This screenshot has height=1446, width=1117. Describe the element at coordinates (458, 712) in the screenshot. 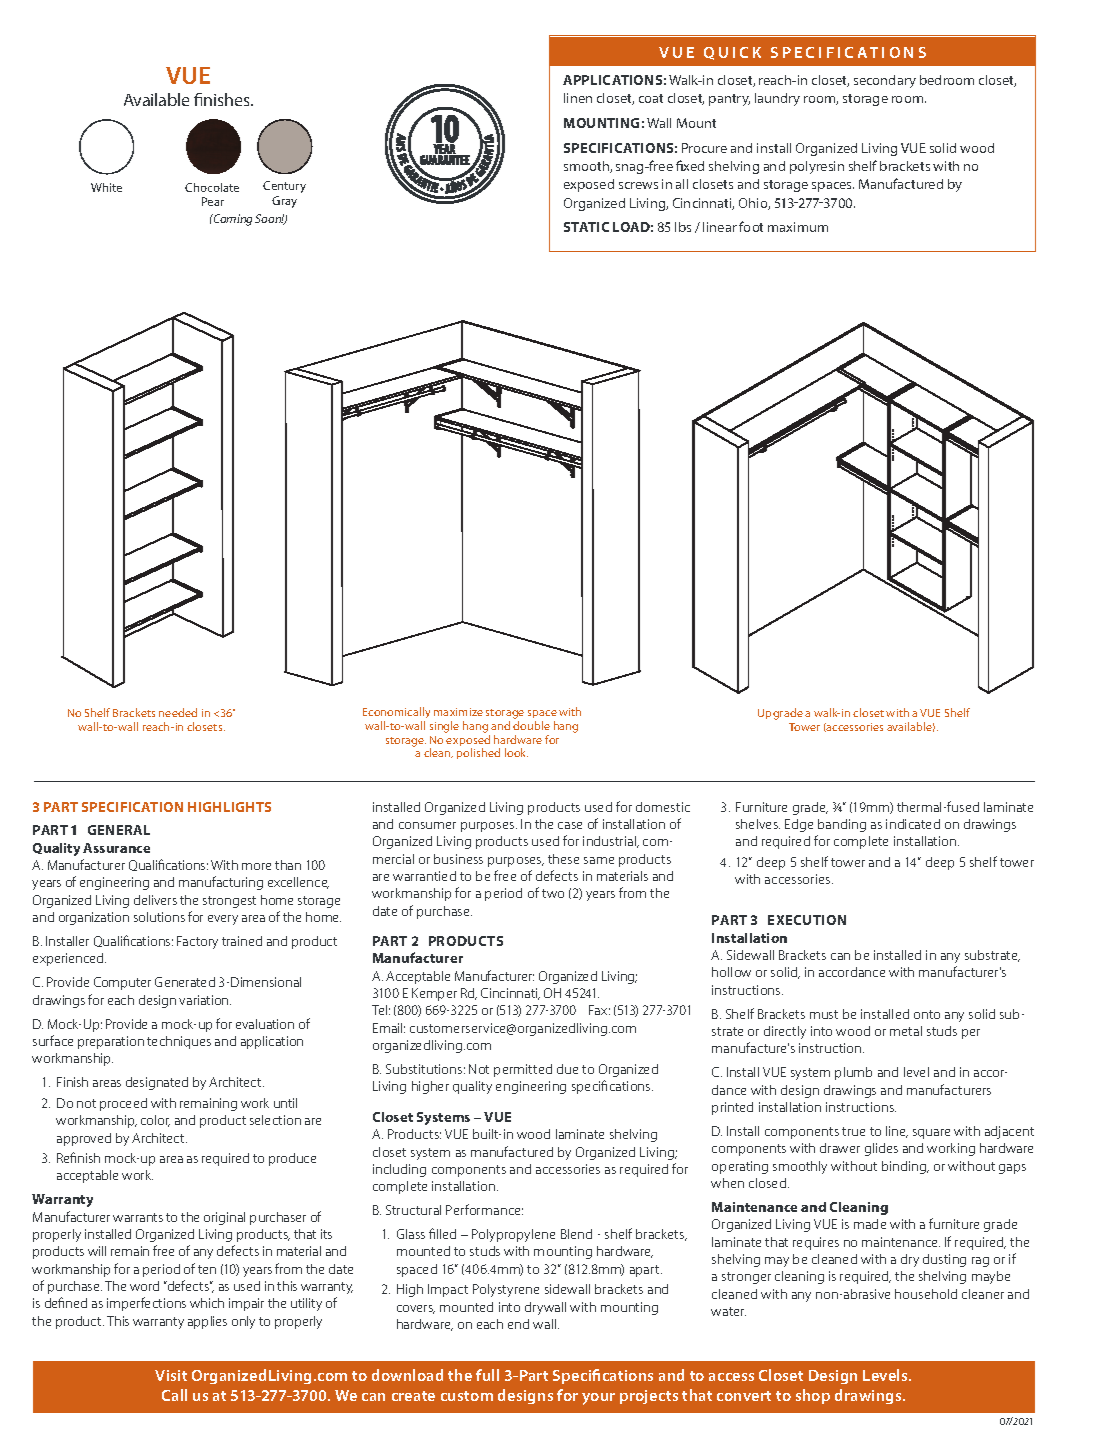

I see `maximize` at that location.
